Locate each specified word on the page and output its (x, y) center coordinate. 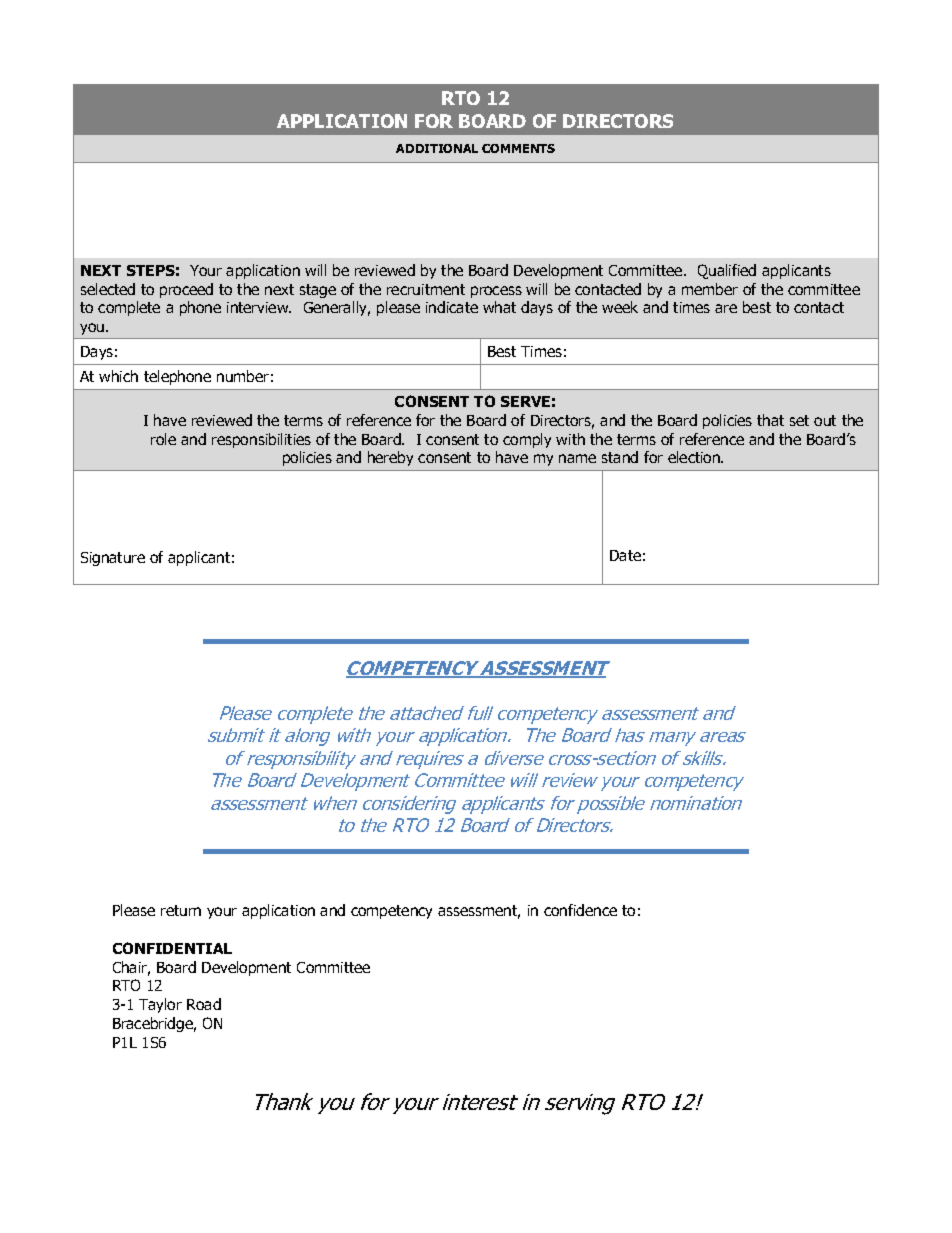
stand (620, 457)
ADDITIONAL (437, 148)
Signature (113, 559)
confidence (580, 910)
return (181, 910)
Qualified (727, 271)
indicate (452, 307)
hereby (390, 458)
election (695, 457)
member (710, 289)
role (163, 439)
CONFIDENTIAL (172, 948)
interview (259, 307)
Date (625, 555)
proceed (186, 290)
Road (204, 1004)
